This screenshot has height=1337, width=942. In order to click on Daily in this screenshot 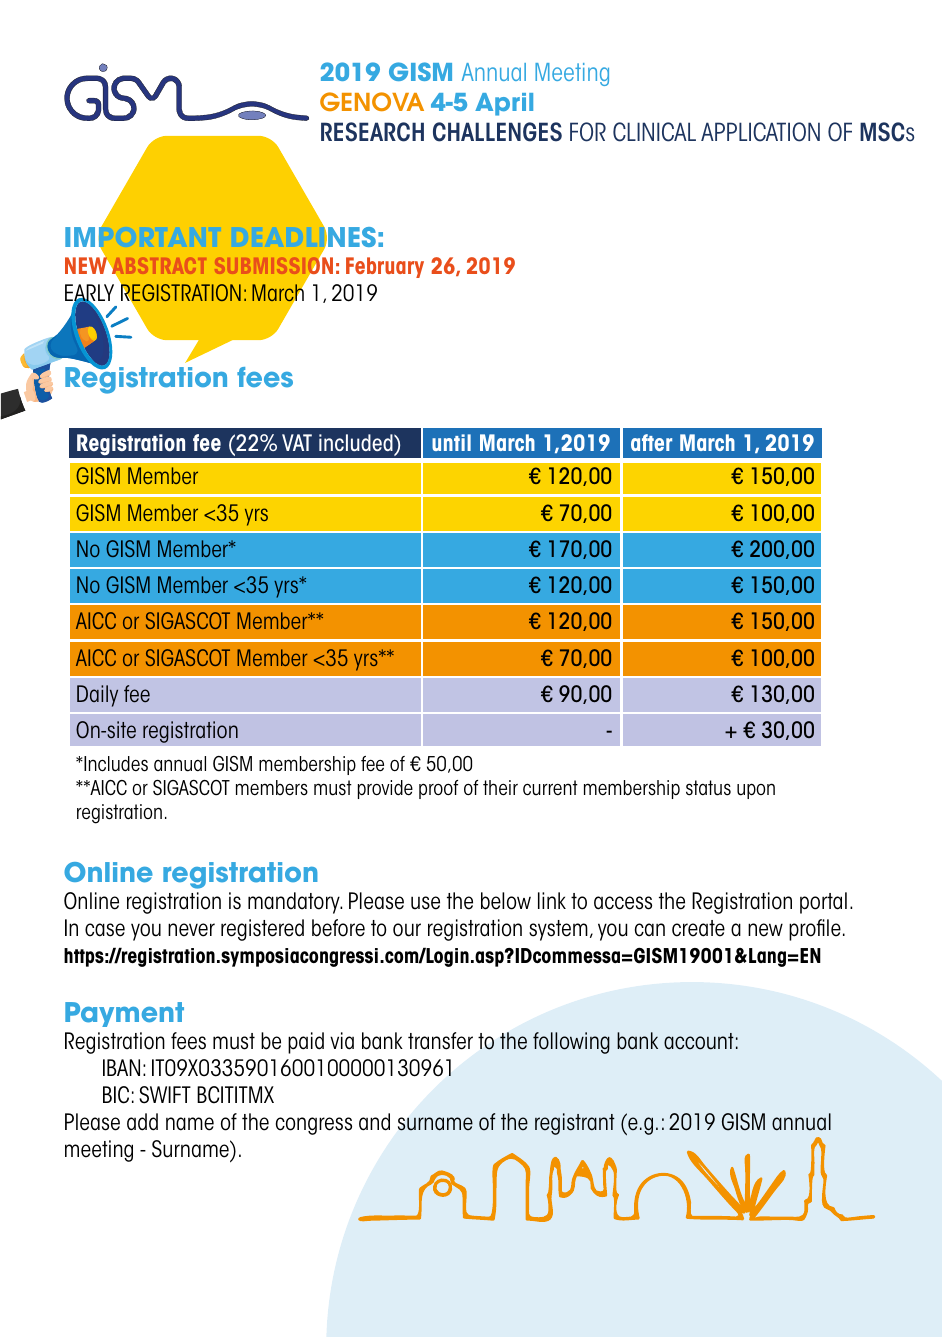, I will do `click(97, 696)`.
